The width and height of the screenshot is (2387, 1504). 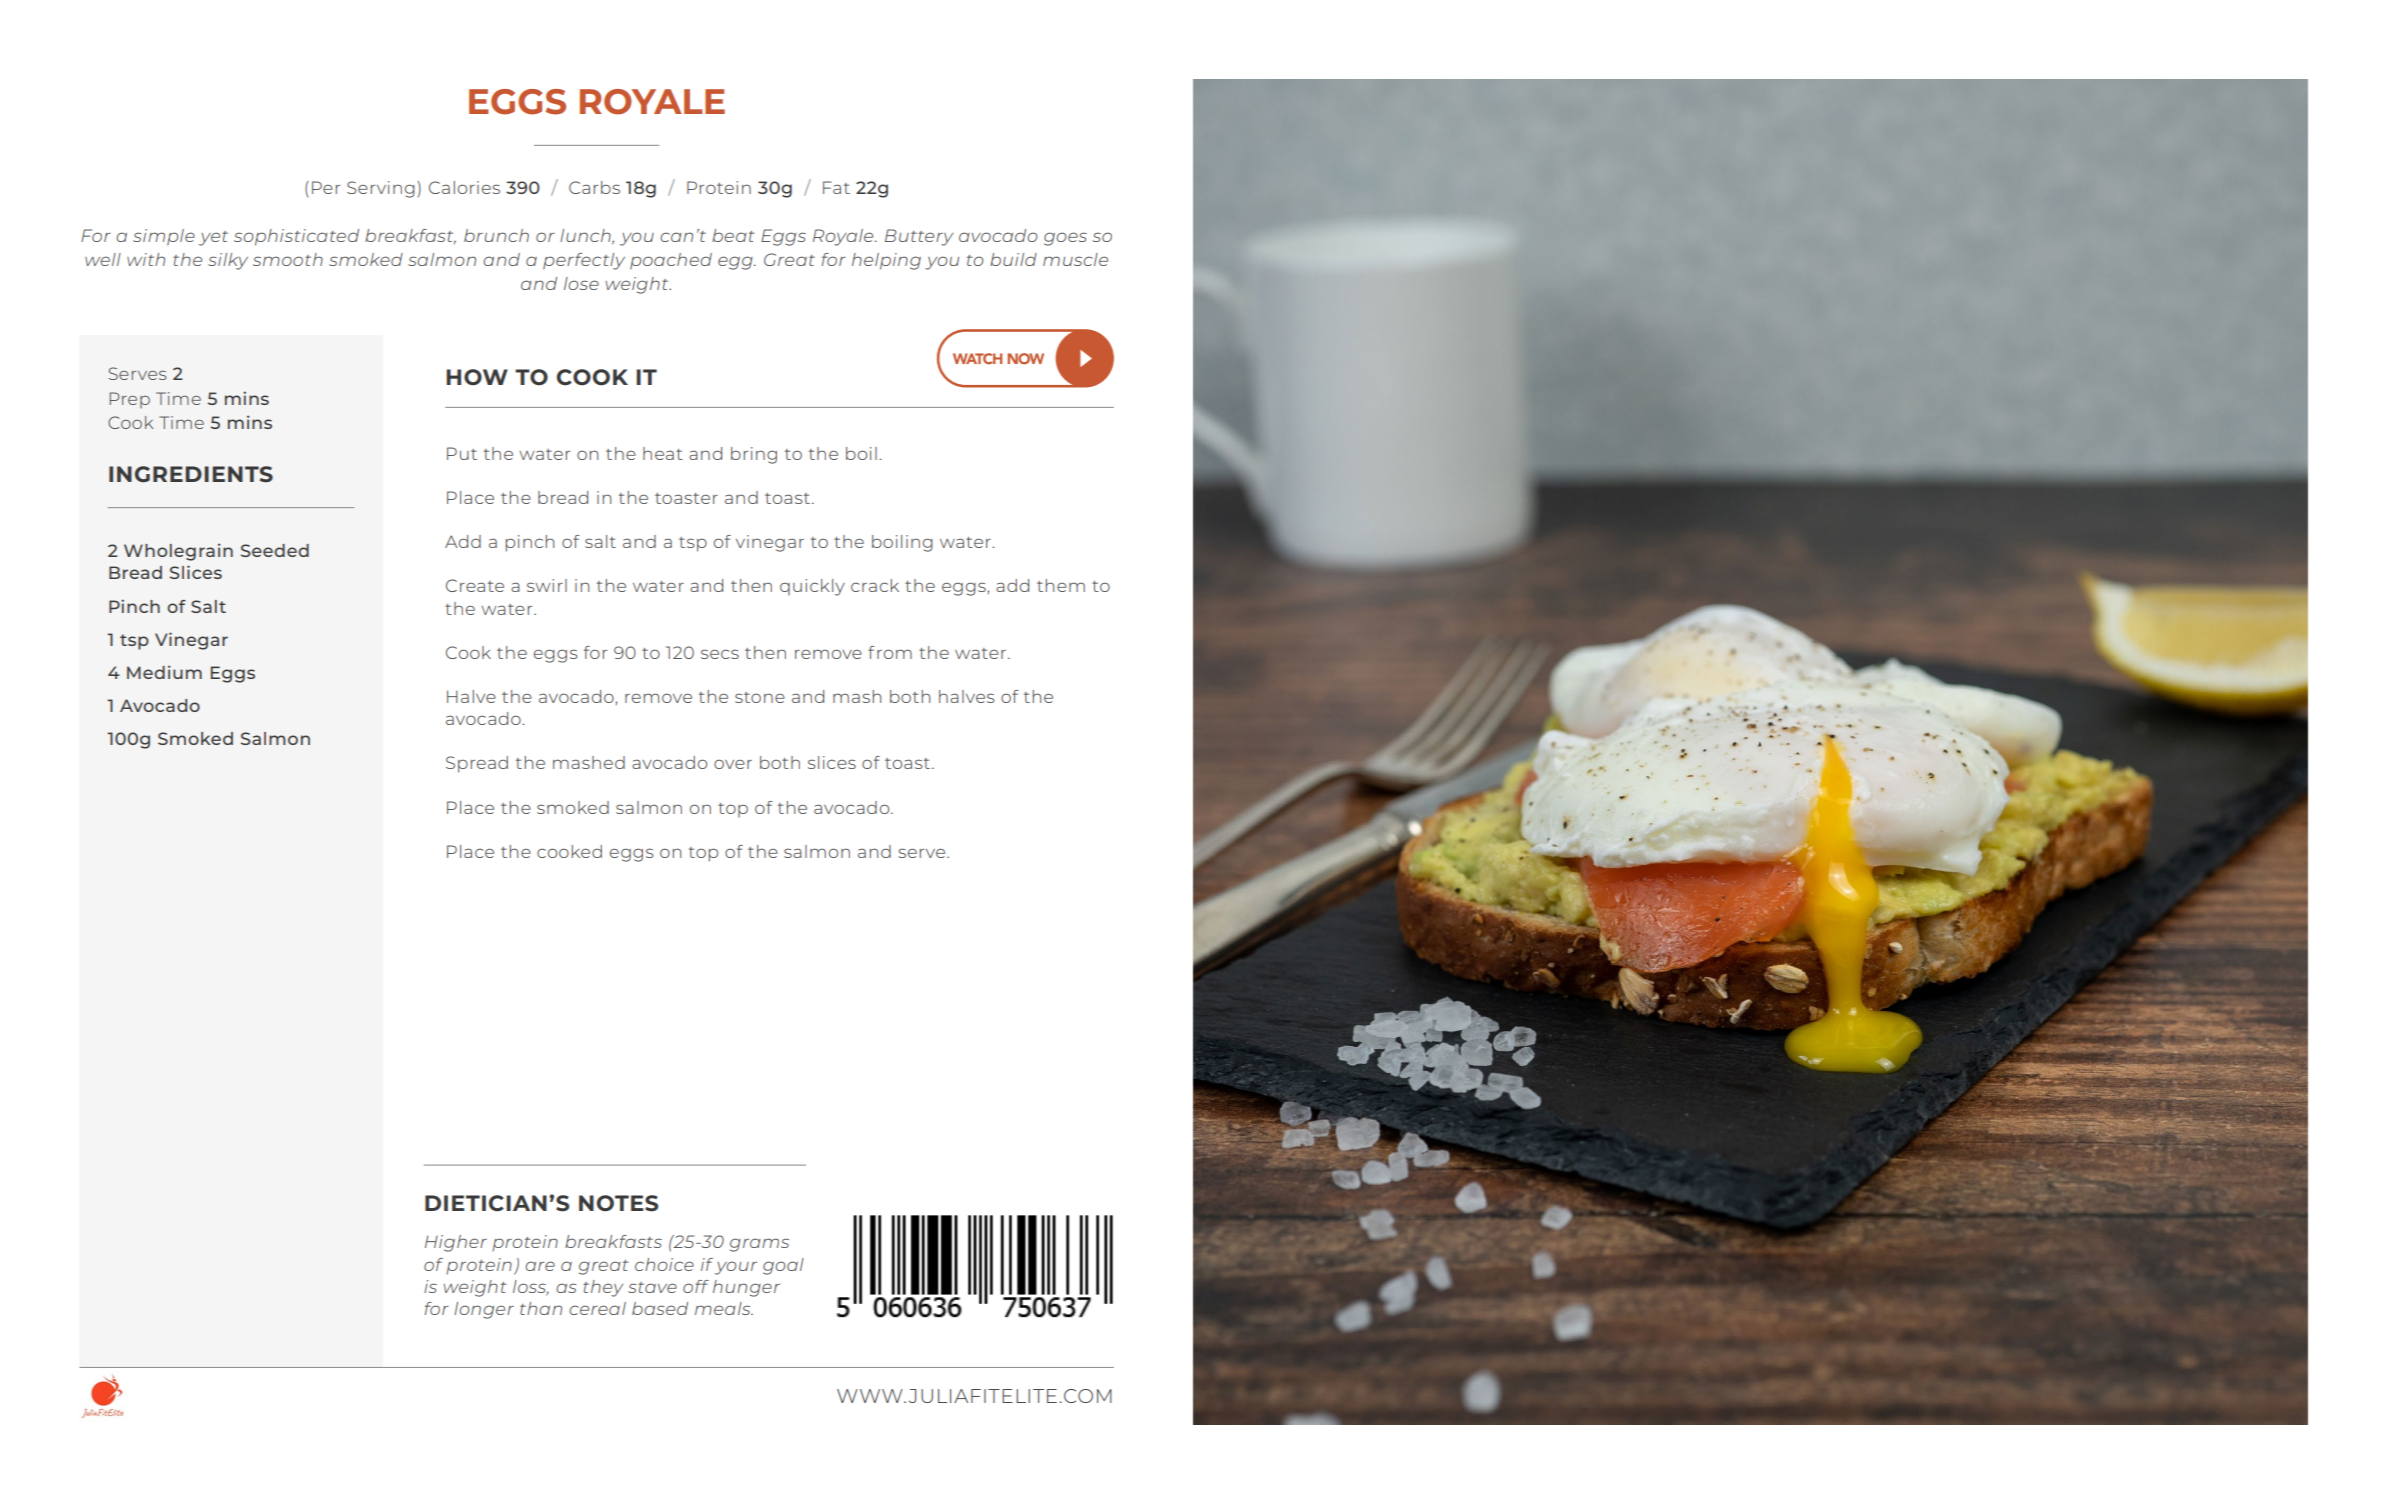 What do you see at coordinates (477, 764) in the screenshot?
I see `Spread` at bounding box center [477, 764].
